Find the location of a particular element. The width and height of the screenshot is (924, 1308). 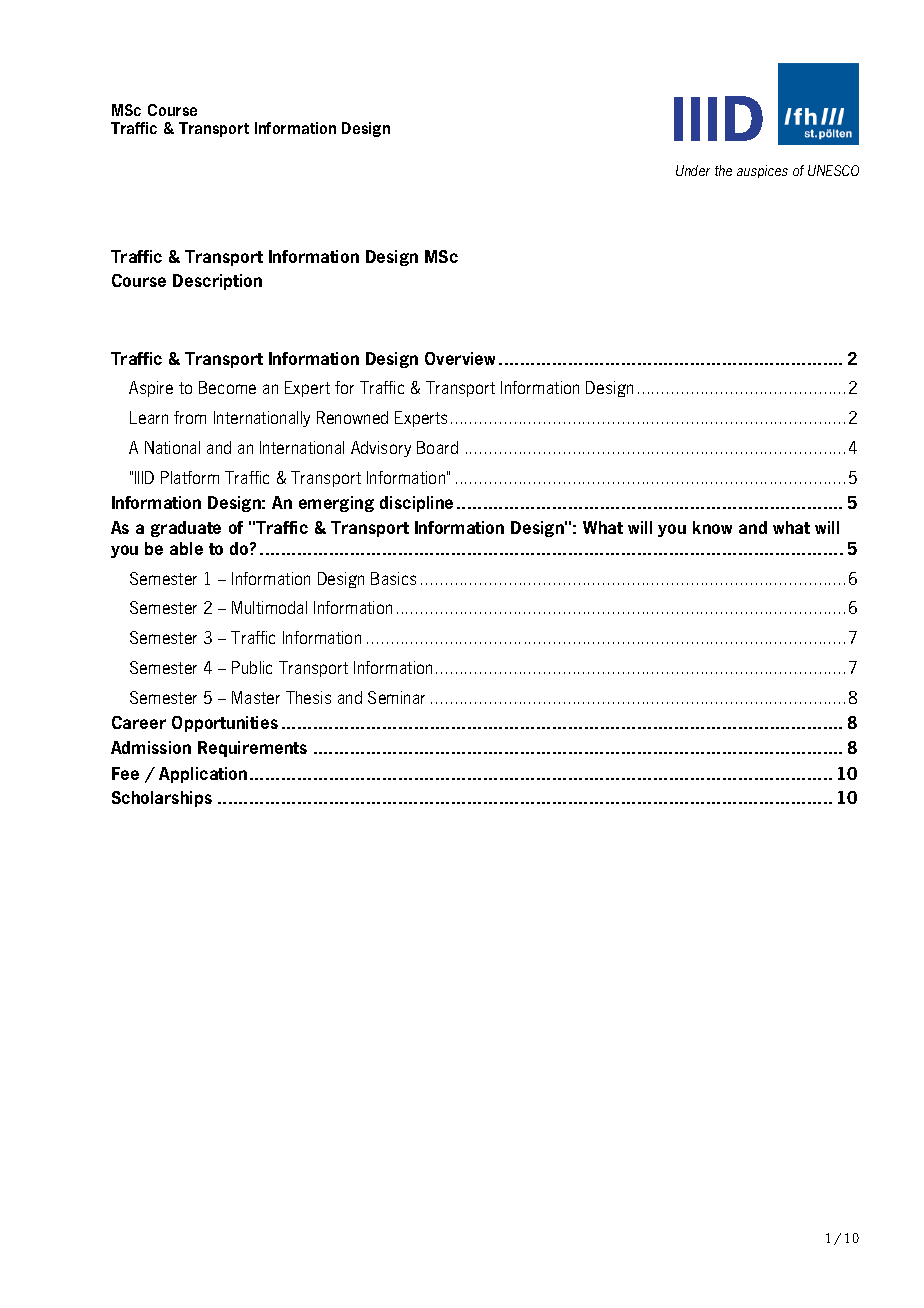

Board is located at coordinates (437, 447).
